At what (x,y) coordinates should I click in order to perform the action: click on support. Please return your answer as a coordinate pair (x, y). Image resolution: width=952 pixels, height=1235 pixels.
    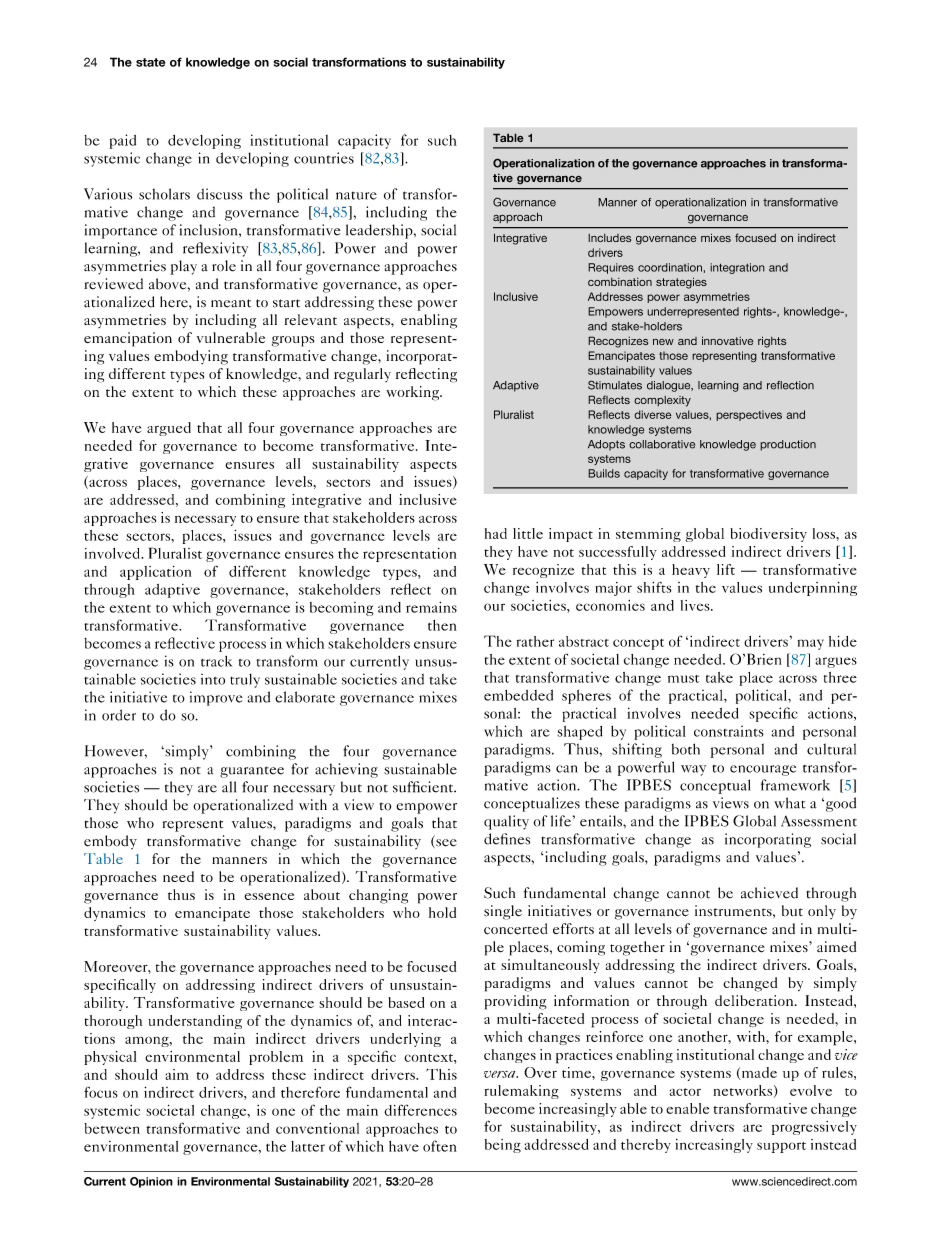
    Looking at the image, I should click on (781, 1147).
